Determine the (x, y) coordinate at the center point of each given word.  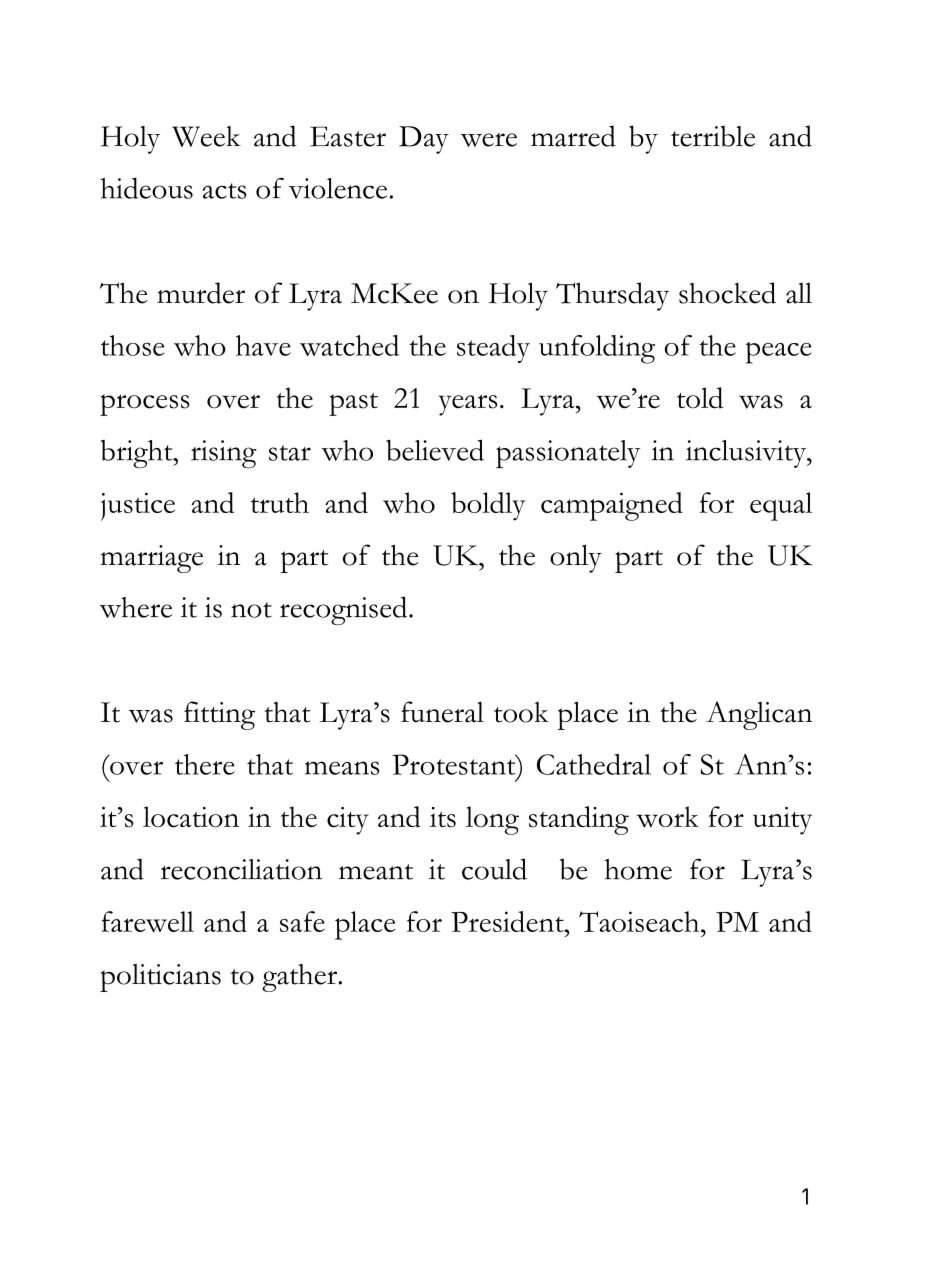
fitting (219, 715)
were (488, 140)
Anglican (759, 715)
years (468, 405)
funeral (442, 712)
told (700, 398)
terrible (713, 136)
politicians (160, 978)
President (508, 921)
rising (224, 454)
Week (206, 136)
